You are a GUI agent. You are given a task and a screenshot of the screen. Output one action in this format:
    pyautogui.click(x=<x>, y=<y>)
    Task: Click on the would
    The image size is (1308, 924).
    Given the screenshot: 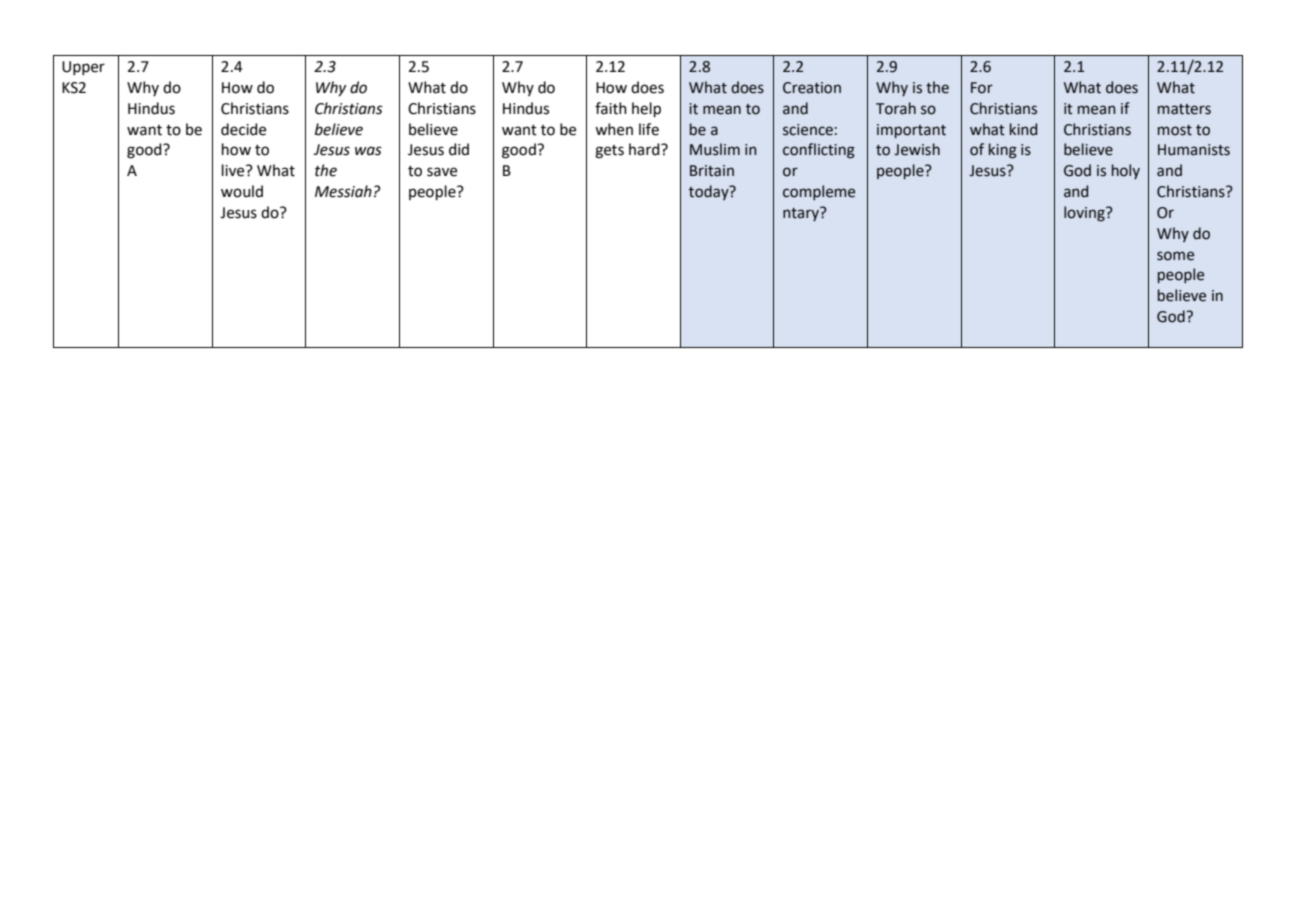 What is the action you would take?
    pyautogui.click(x=242, y=191)
